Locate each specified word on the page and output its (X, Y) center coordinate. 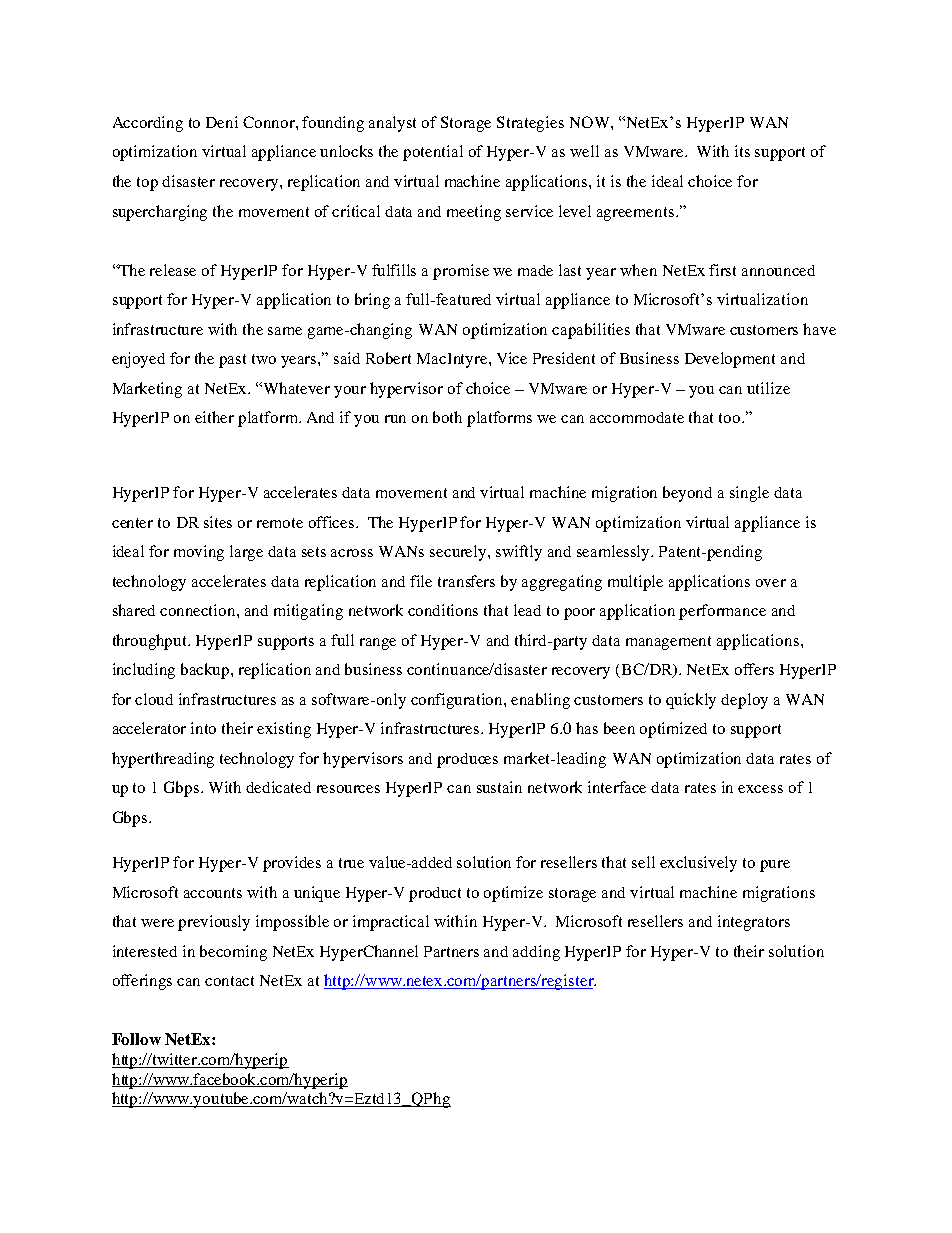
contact (229, 981)
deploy (744, 701)
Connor (270, 122)
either (214, 417)
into (203, 728)
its (742, 151)
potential (433, 153)
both (447, 417)
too (731, 418)
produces (467, 760)
